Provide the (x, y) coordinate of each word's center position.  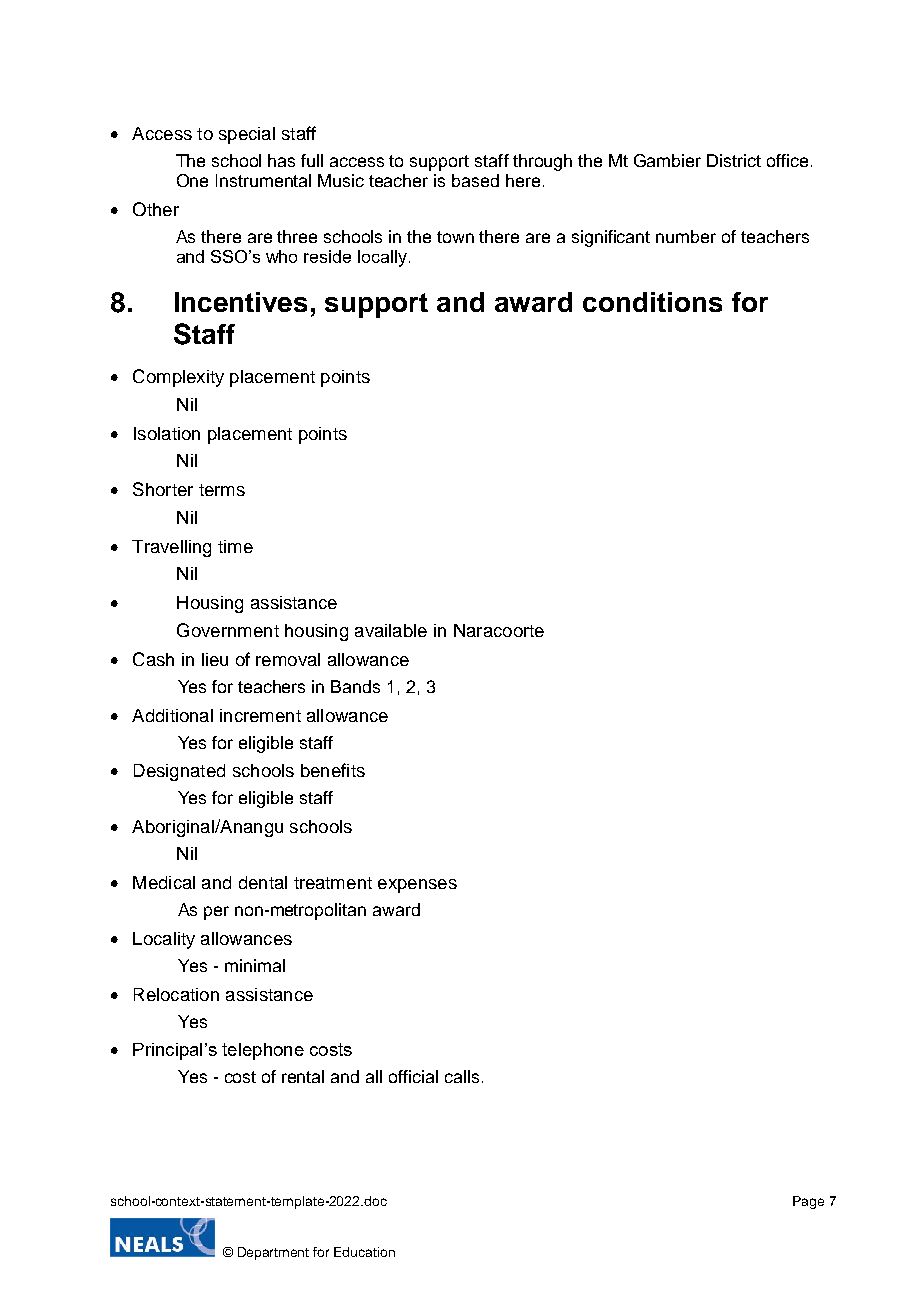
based (475, 180)
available (391, 630)
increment (260, 715)
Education (364, 1252)
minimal (255, 965)
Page (808, 1202)
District (734, 160)
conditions (652, 302)
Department (273, 1253)
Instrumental (263, 180)
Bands (355, 686)
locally (384, 258)
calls (462, 1076)
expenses (417, 886)
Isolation (167, 433)
